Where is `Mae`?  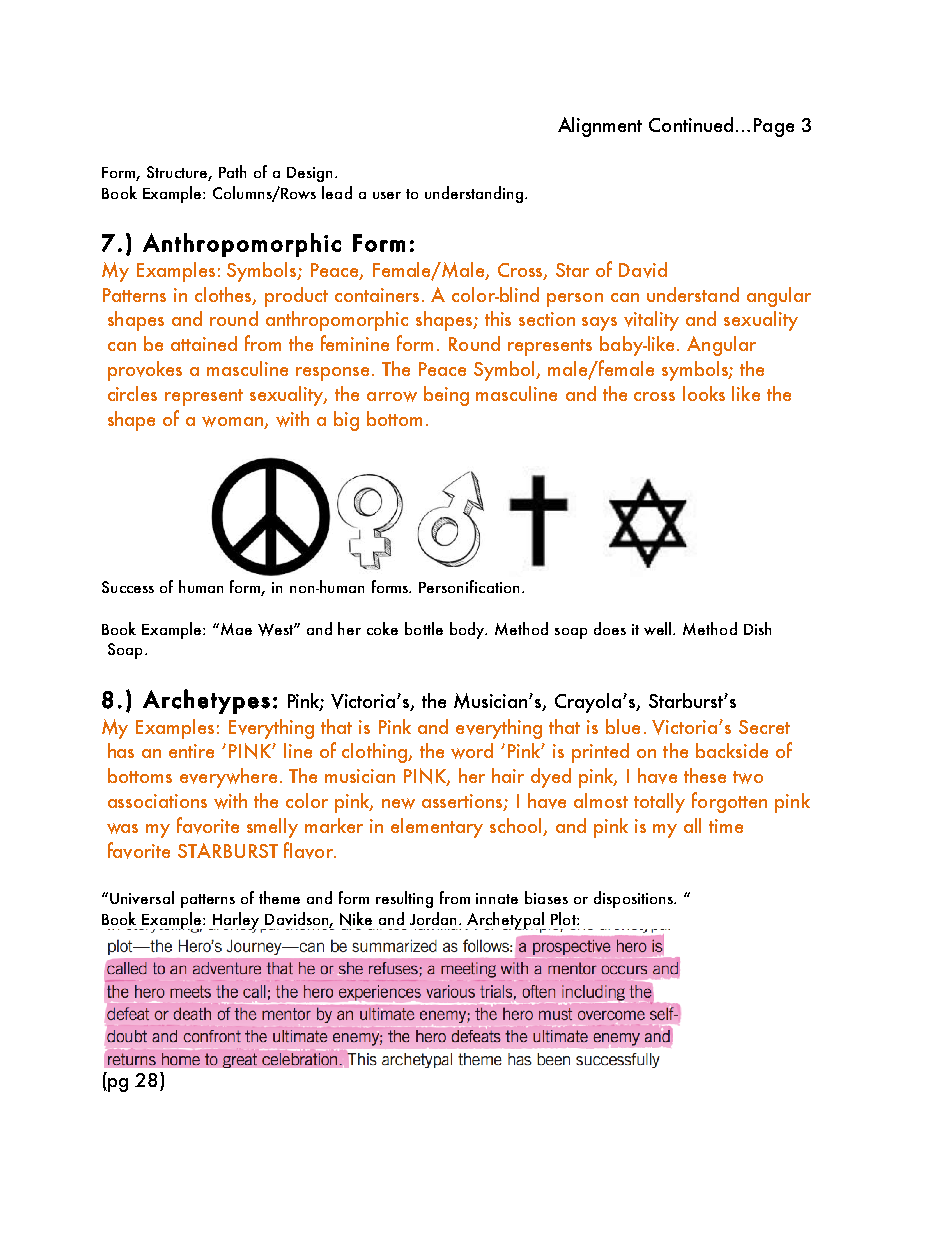 Mae is located at coordinates (236, 629).
